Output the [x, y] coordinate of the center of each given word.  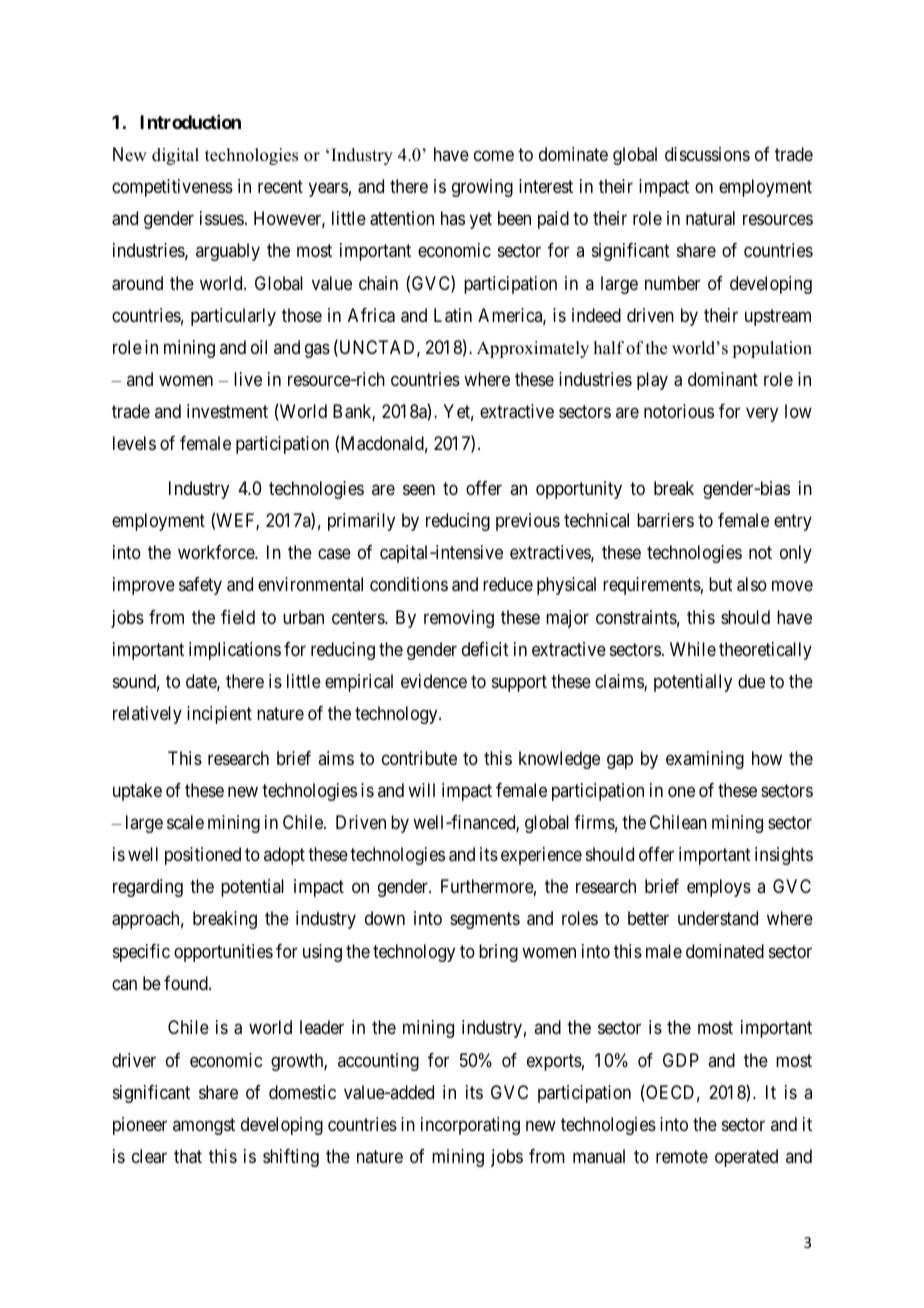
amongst [204, 1126]
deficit [485, 649]
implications [235, 651]
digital [175, 156]
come [494, 155]
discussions [707, 154]
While [693, 649]
